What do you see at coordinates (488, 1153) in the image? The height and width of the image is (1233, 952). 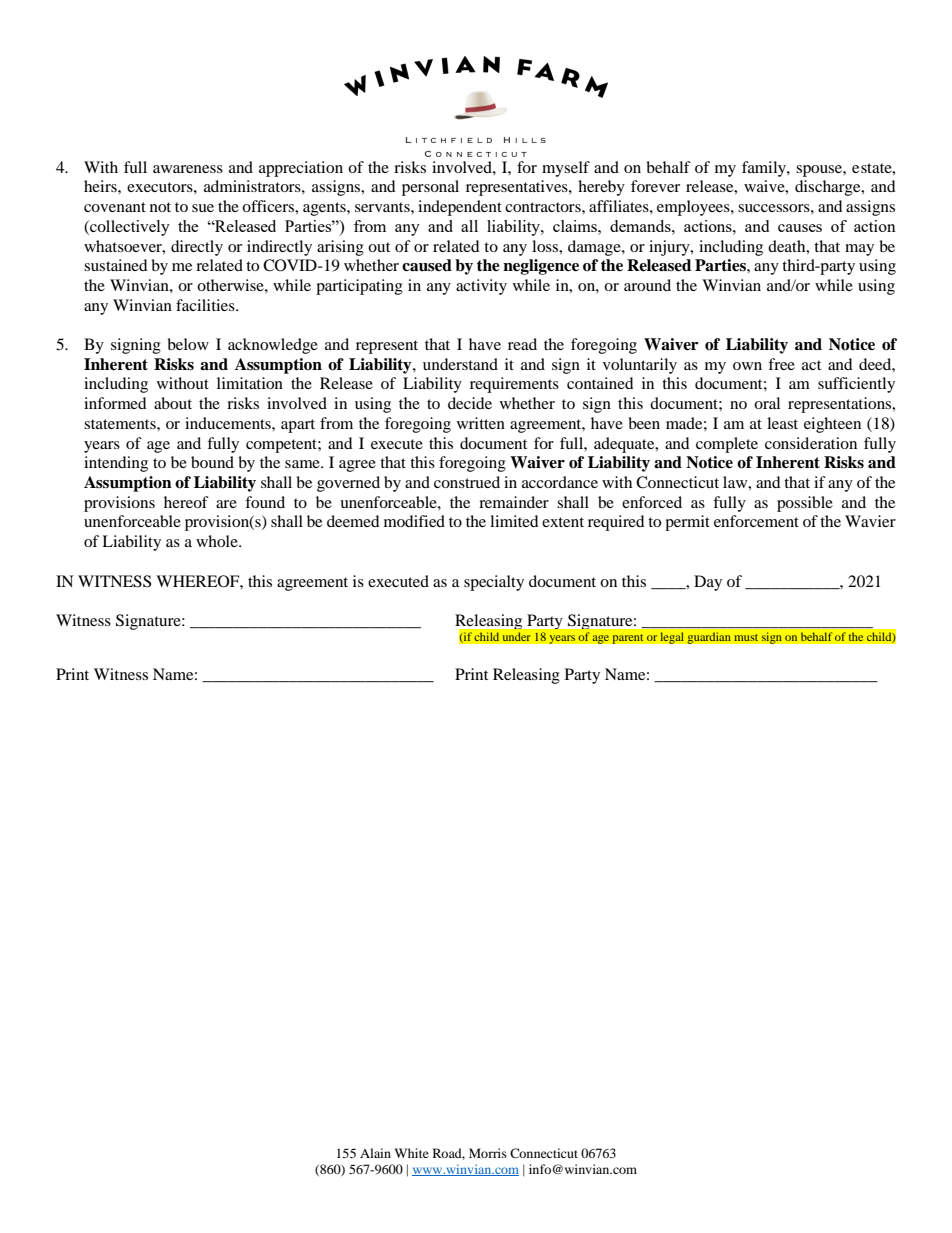 I see `Morris` at bounding box center [488, 1153].
